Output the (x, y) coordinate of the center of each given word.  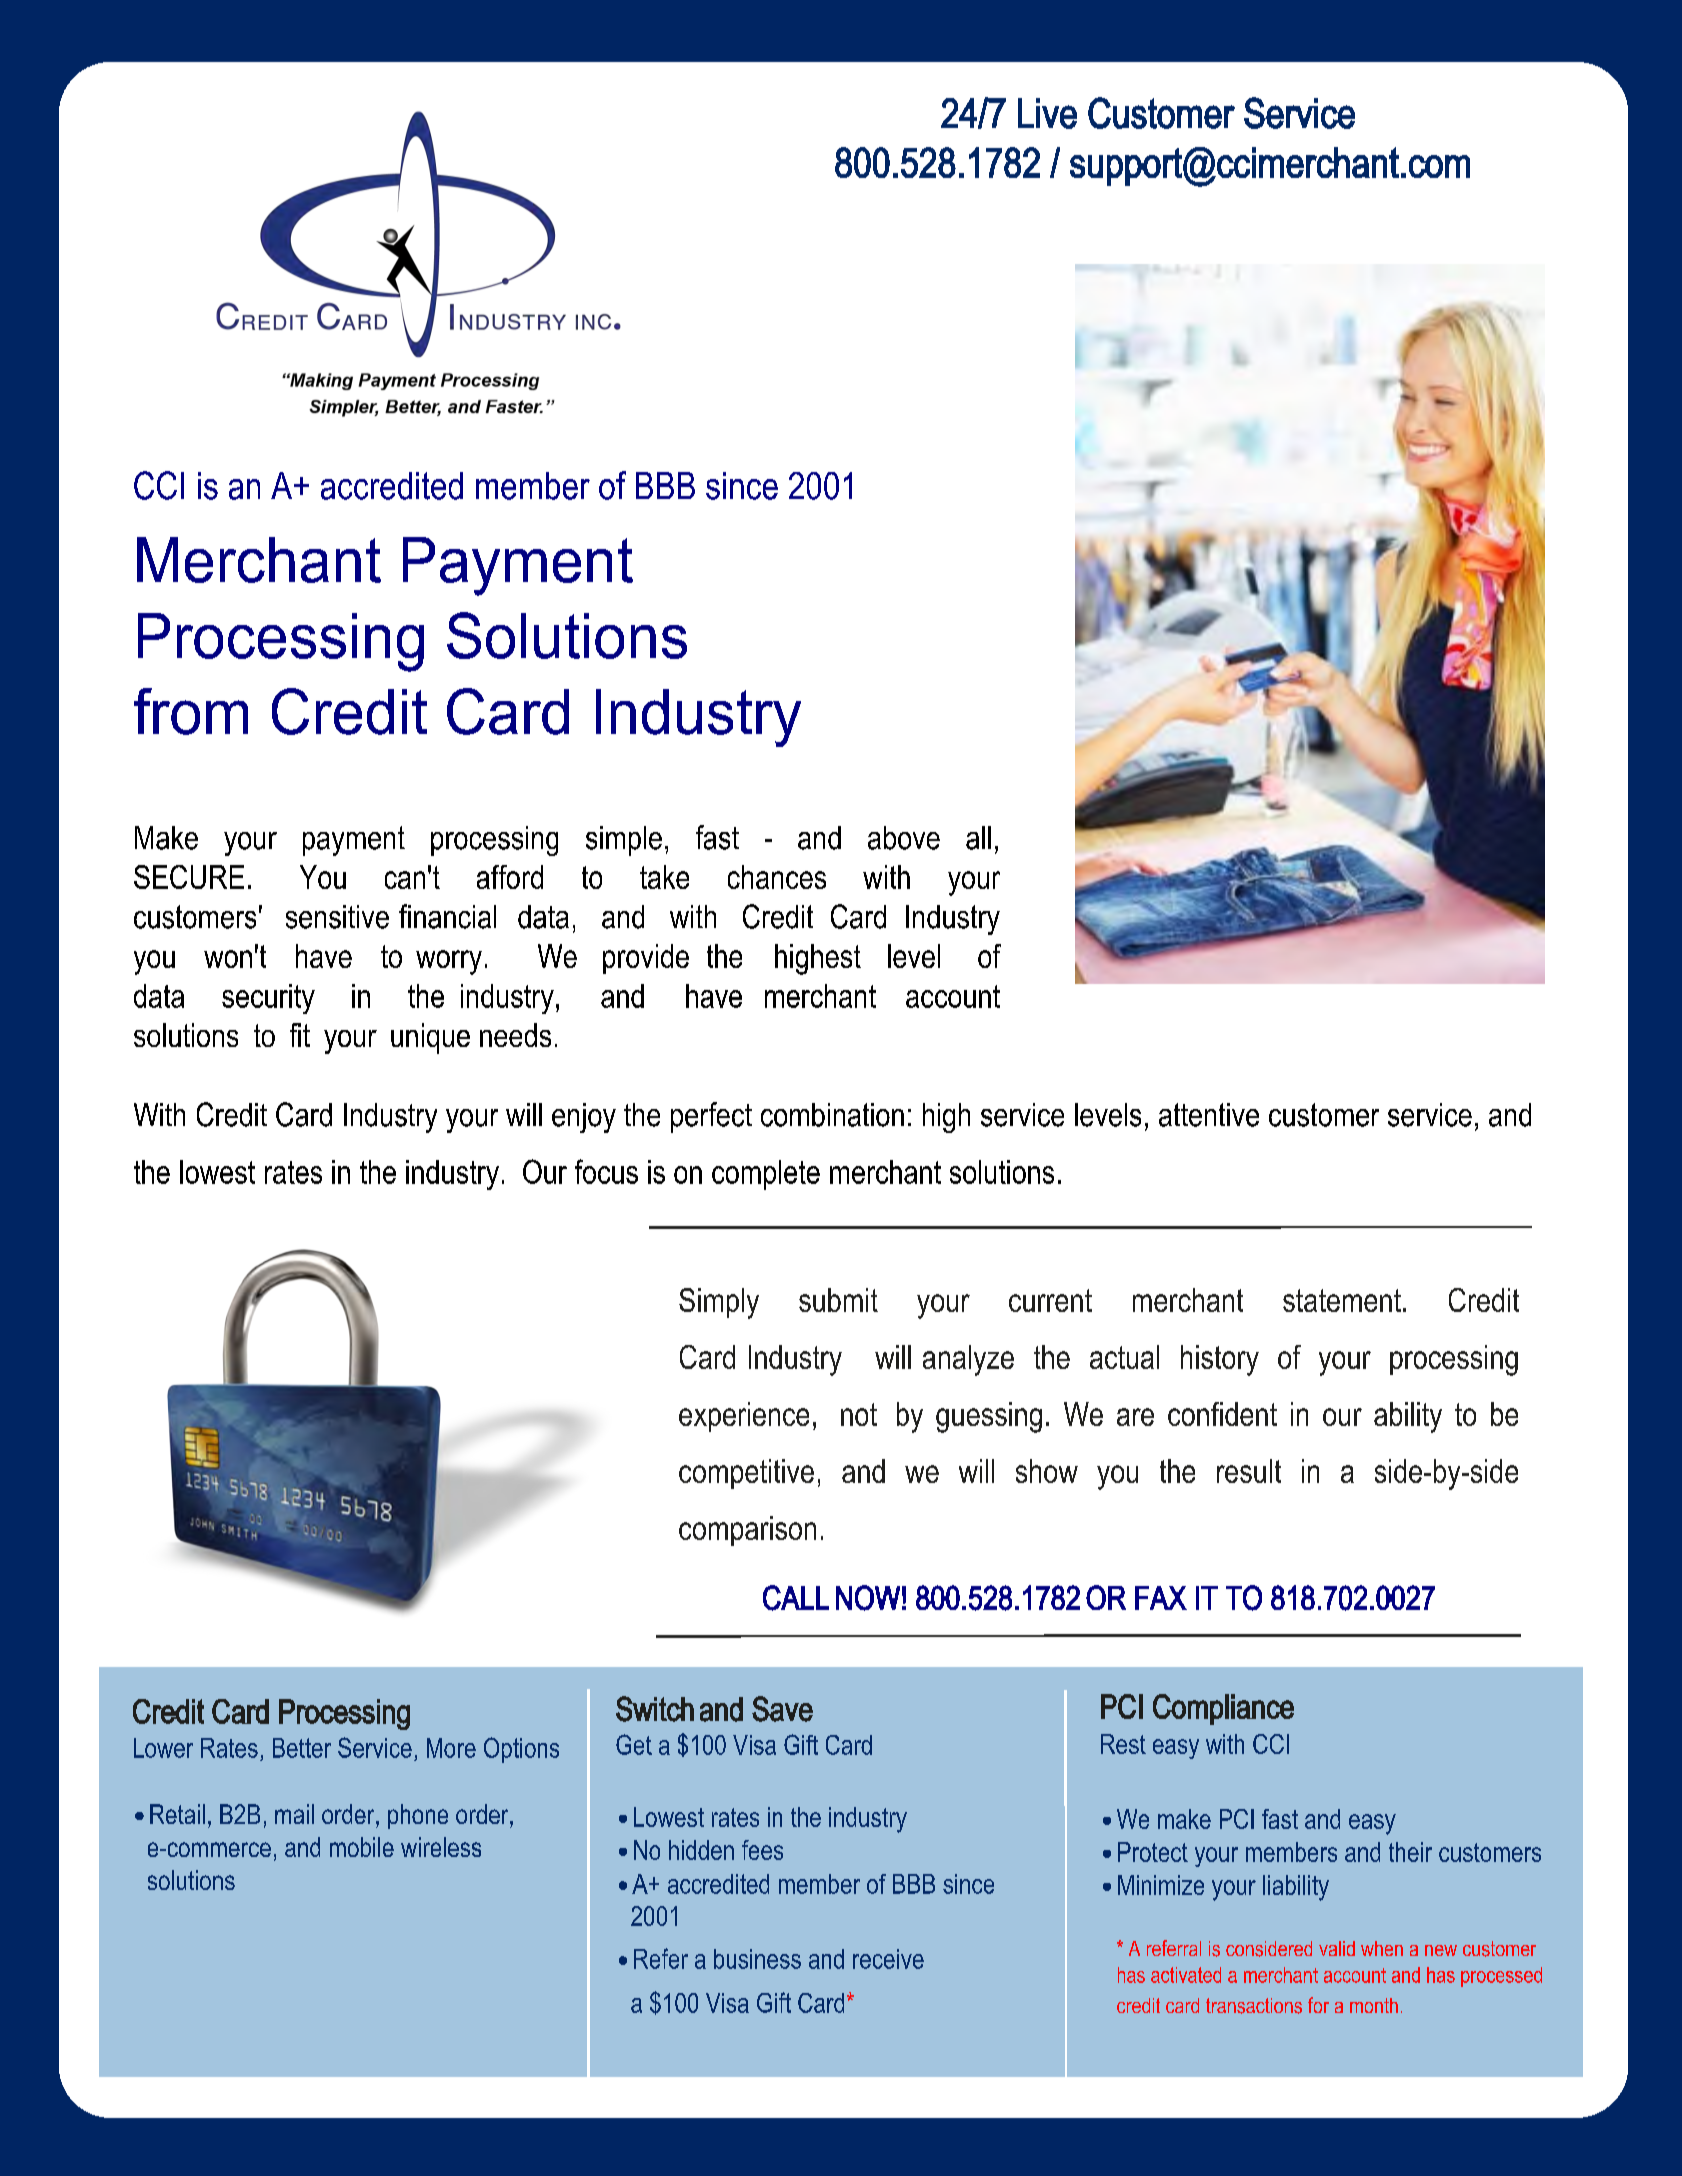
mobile (362, 1847)
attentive (1209, 1115)
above (904, 838)
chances (777, 877)
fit (300, 1035)
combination (832, 1115)
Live (1047, 113)
